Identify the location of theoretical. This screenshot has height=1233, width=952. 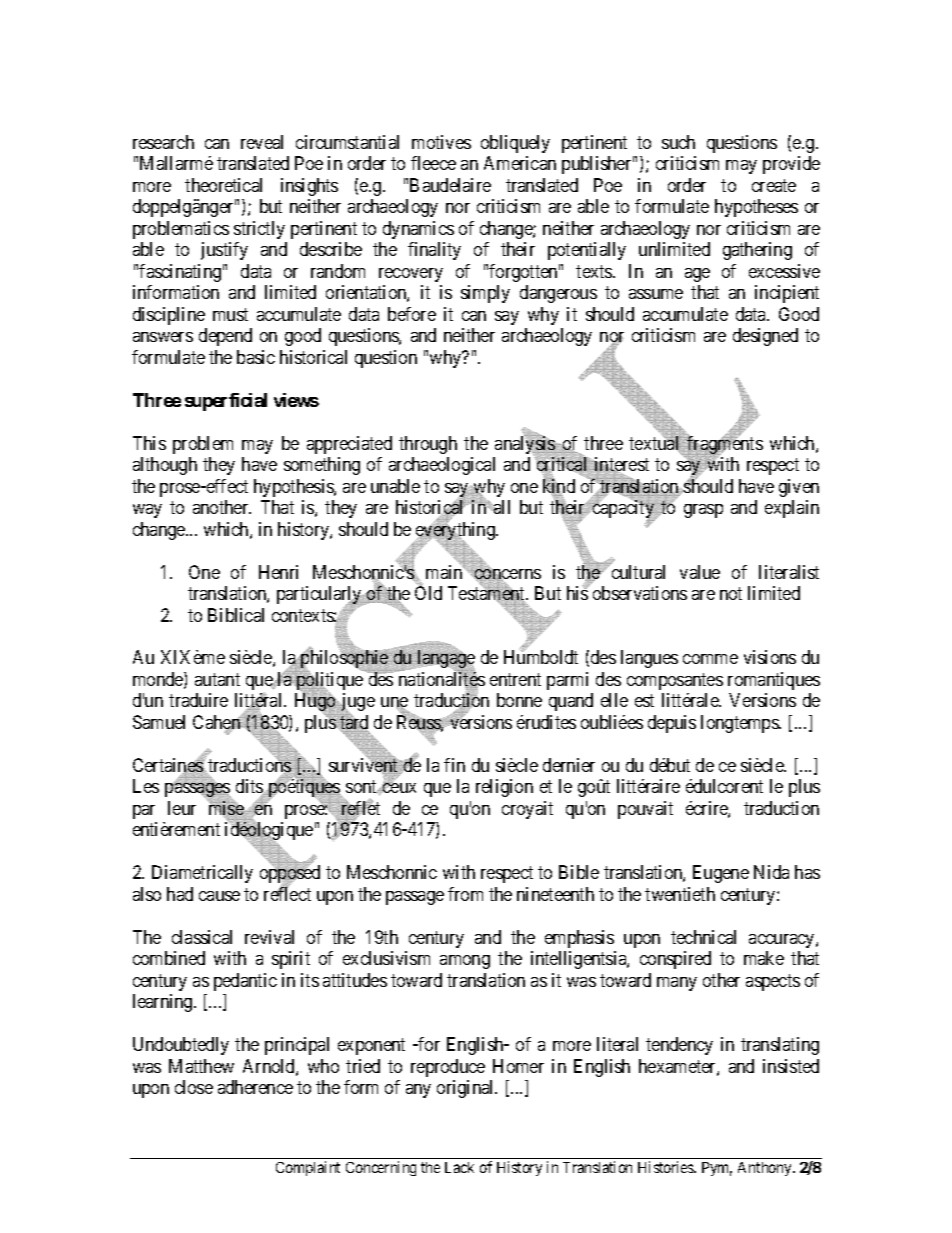
(223, 185).
